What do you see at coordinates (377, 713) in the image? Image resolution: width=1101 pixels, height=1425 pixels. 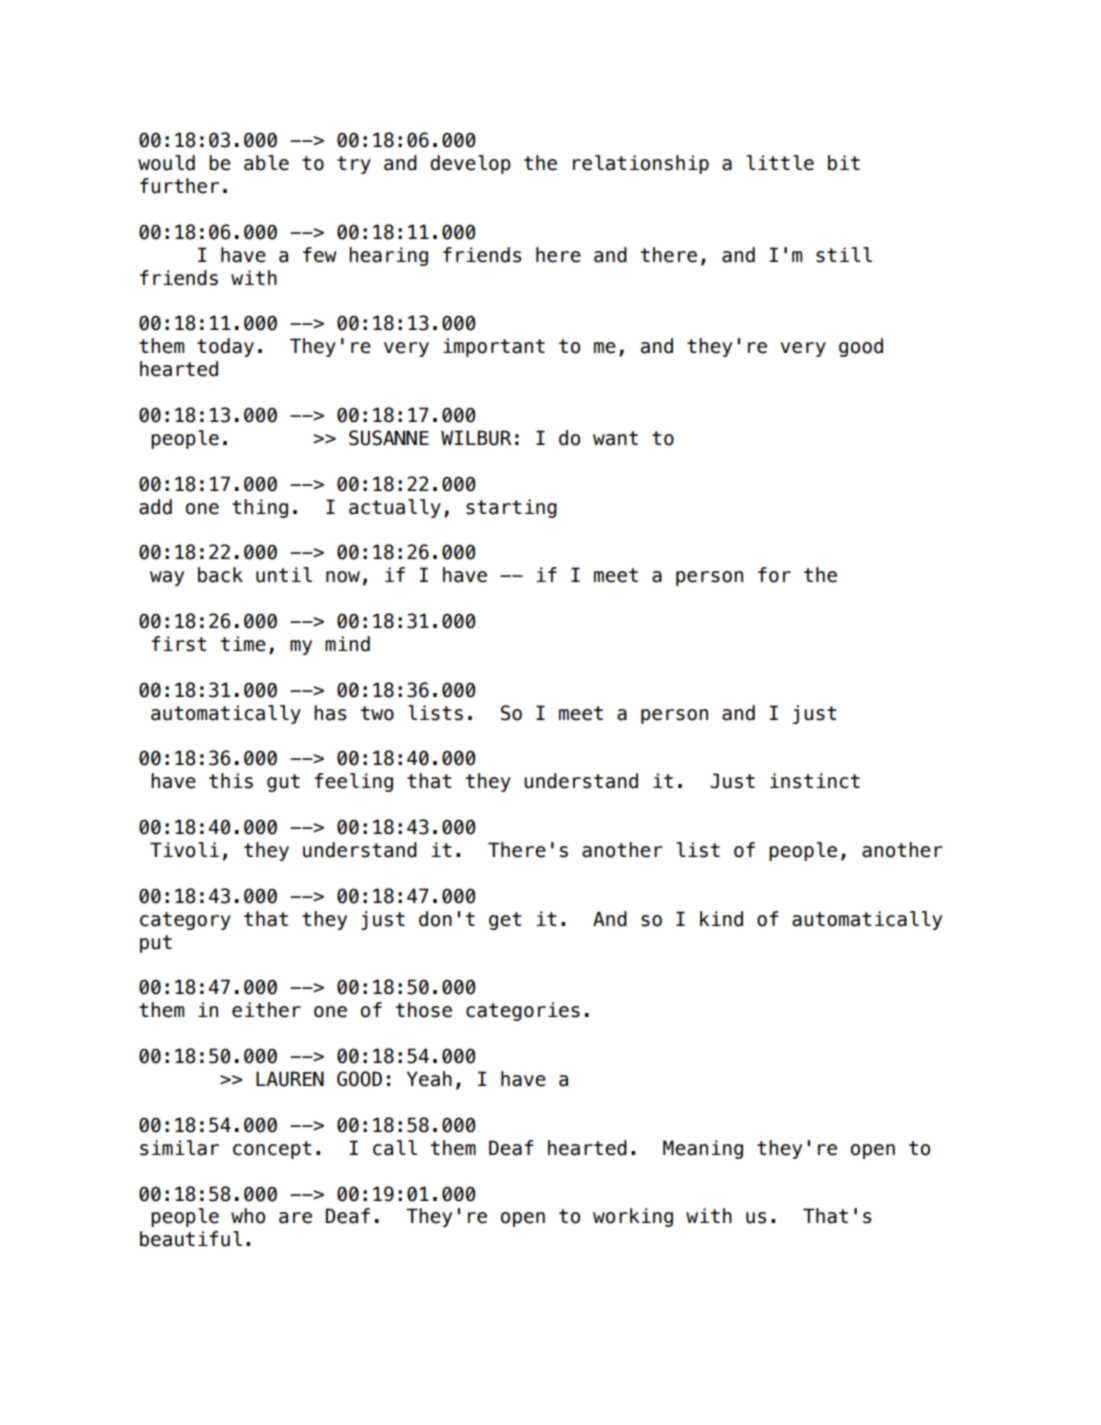 I see `two` at bounding box center [377, 713].
